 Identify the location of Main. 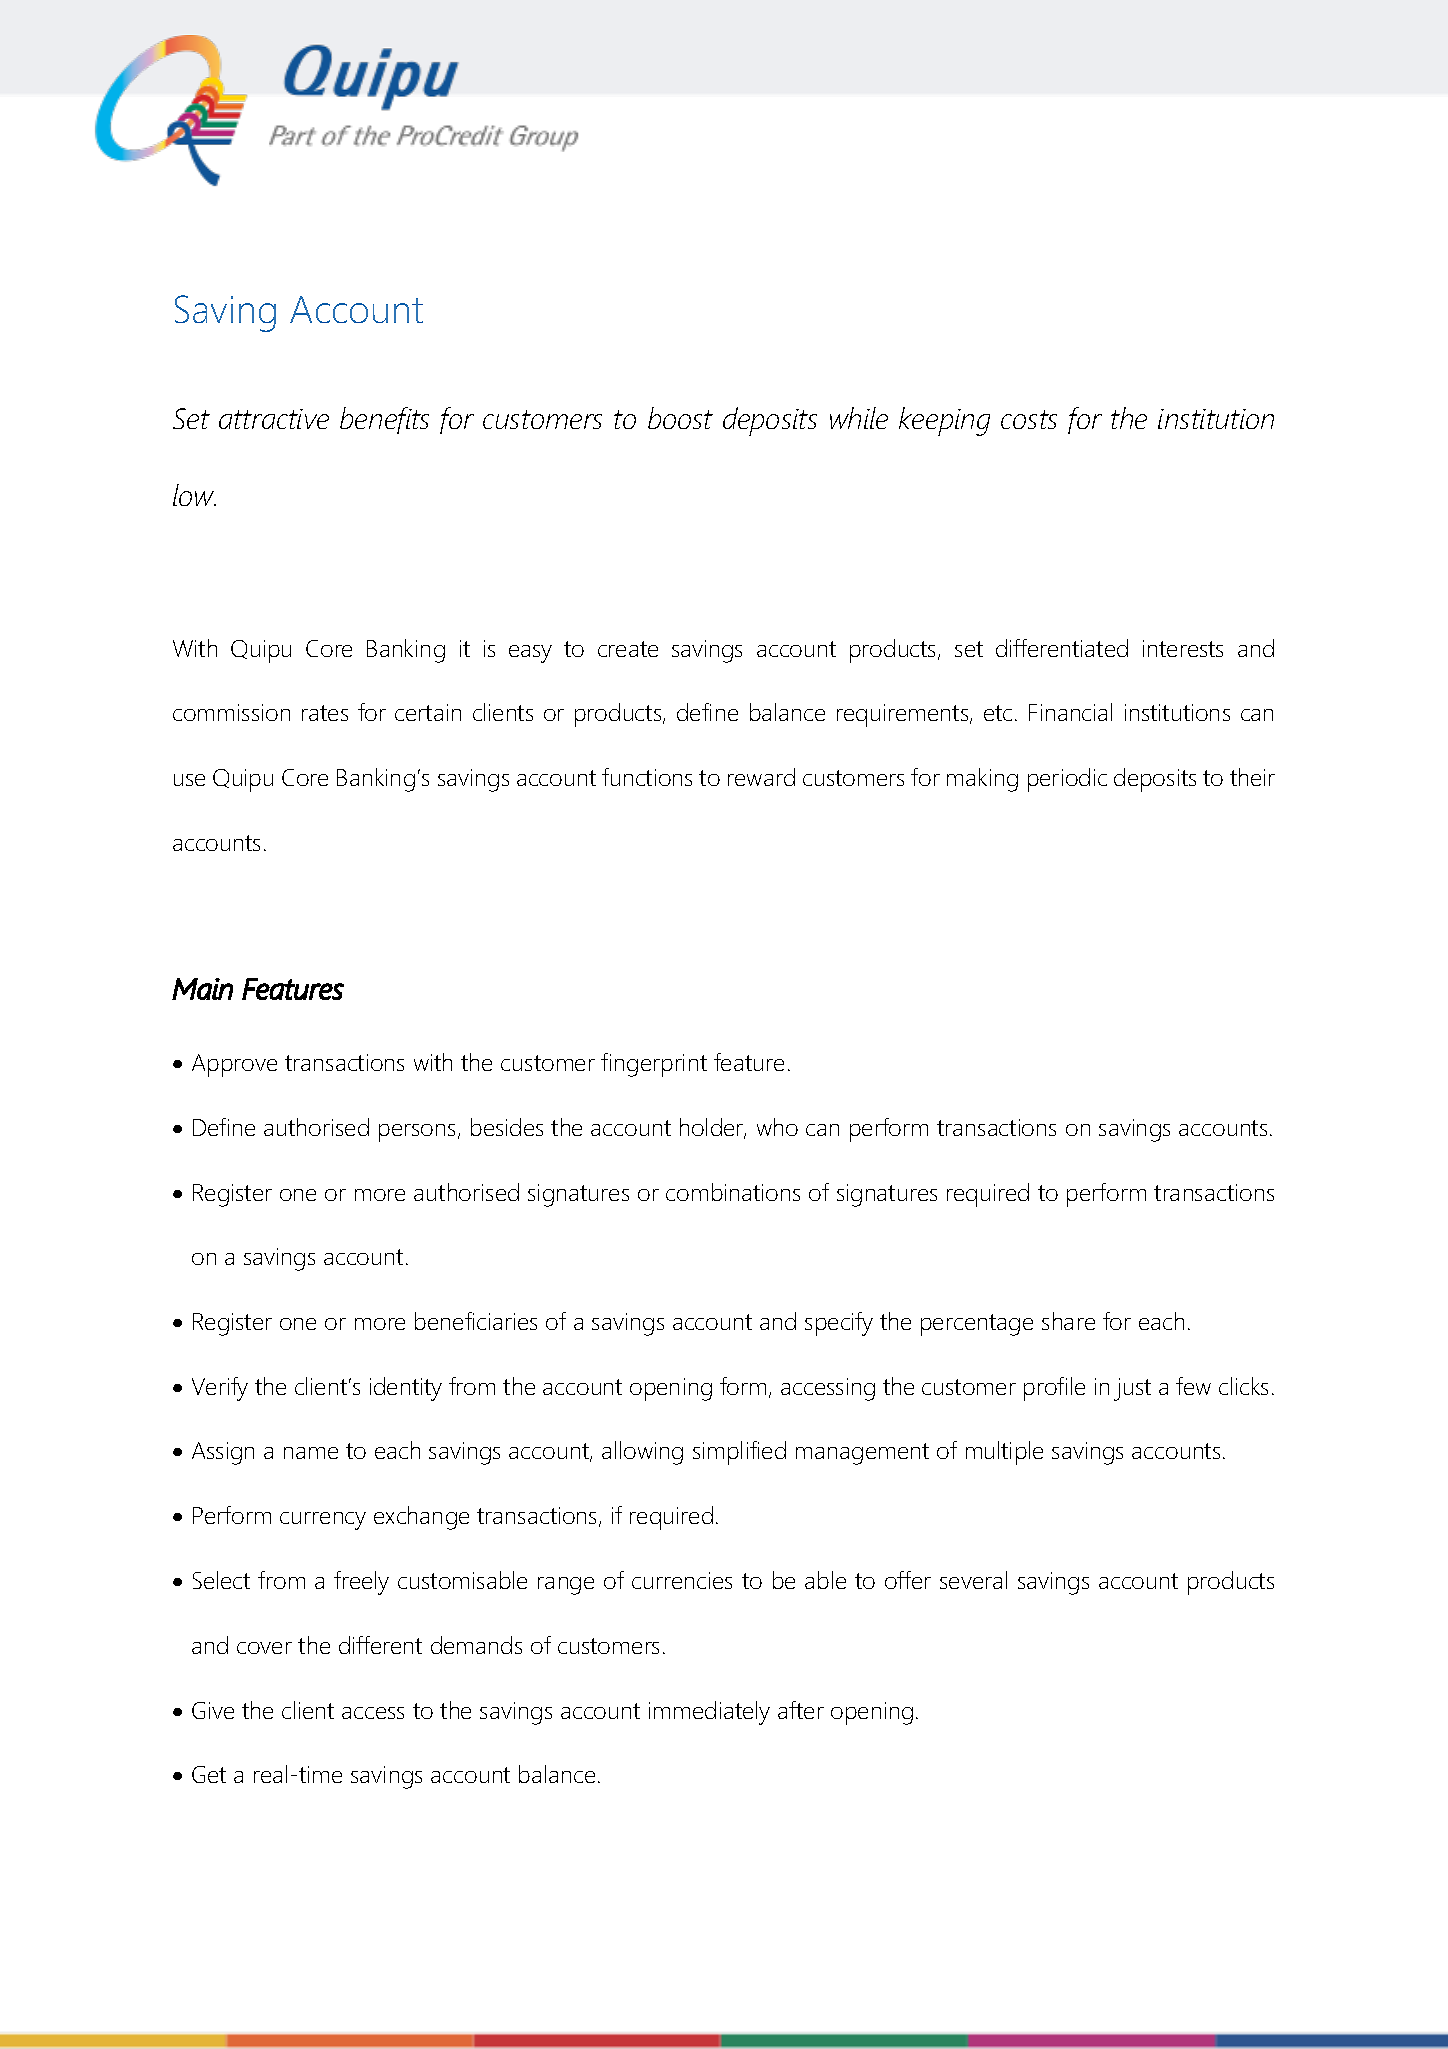
(202, 989).
